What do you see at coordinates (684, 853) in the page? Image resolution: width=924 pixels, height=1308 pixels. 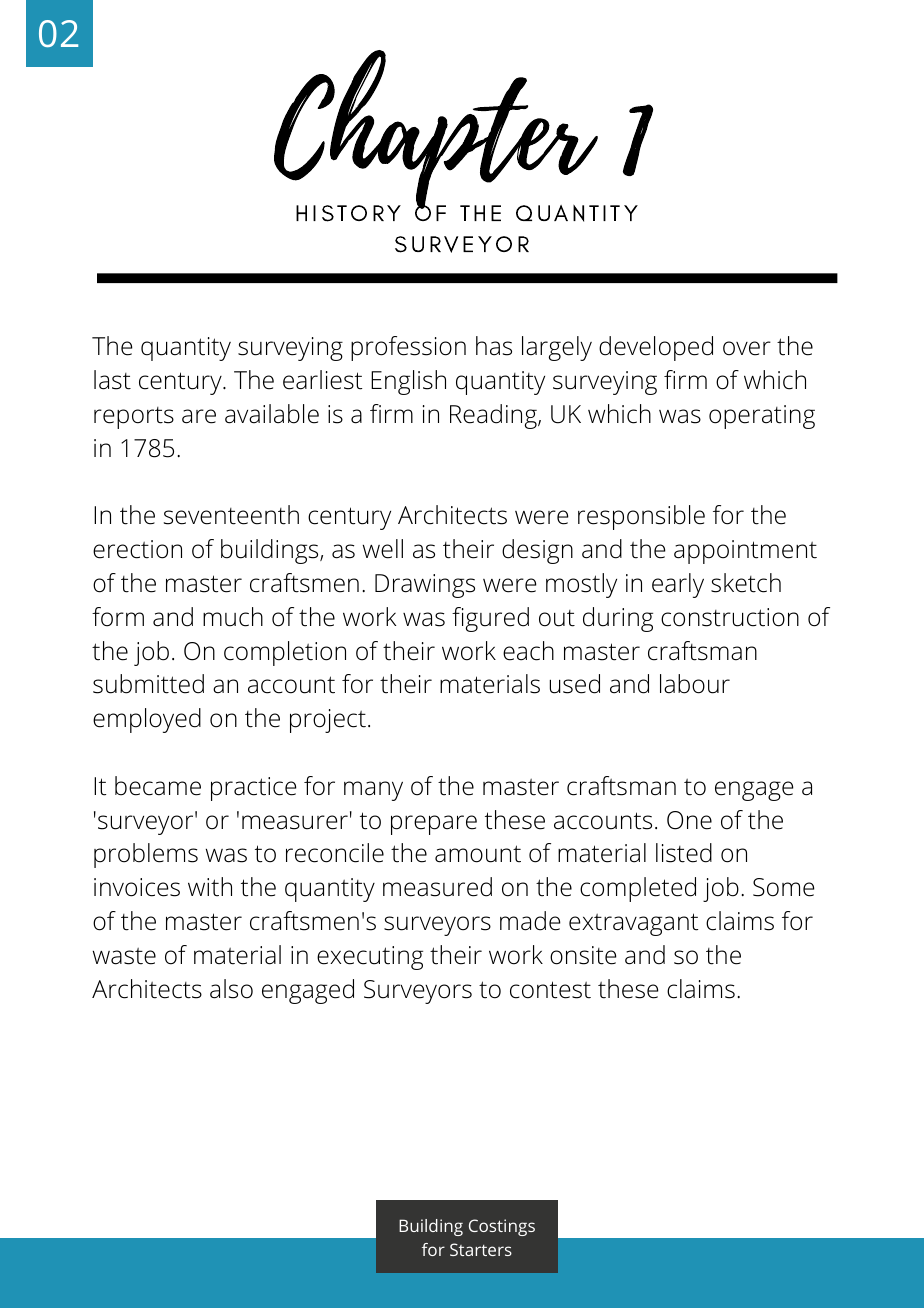 I see `listed` at bounding box center [684, 853].
